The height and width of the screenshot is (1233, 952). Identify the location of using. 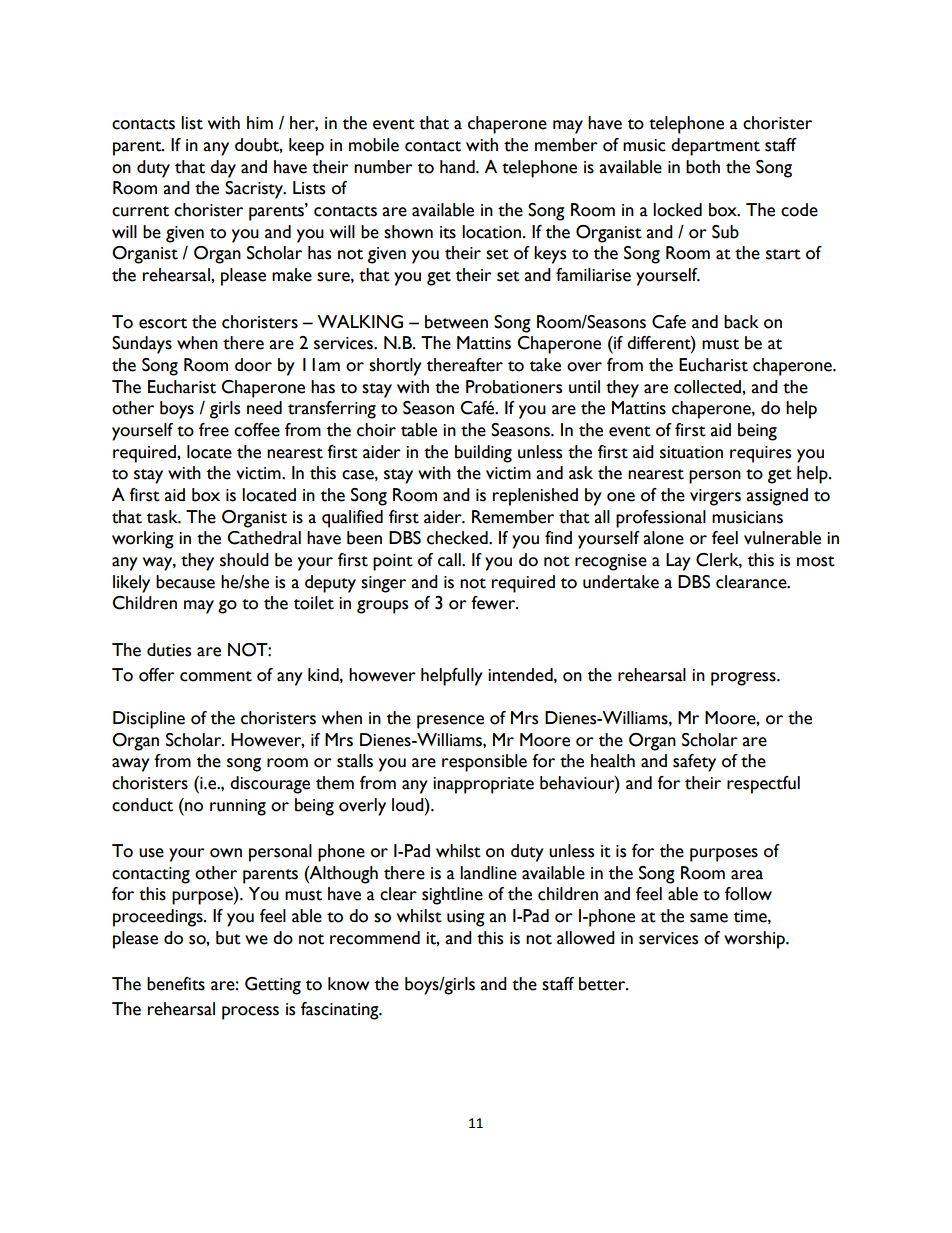
(466, 918).
